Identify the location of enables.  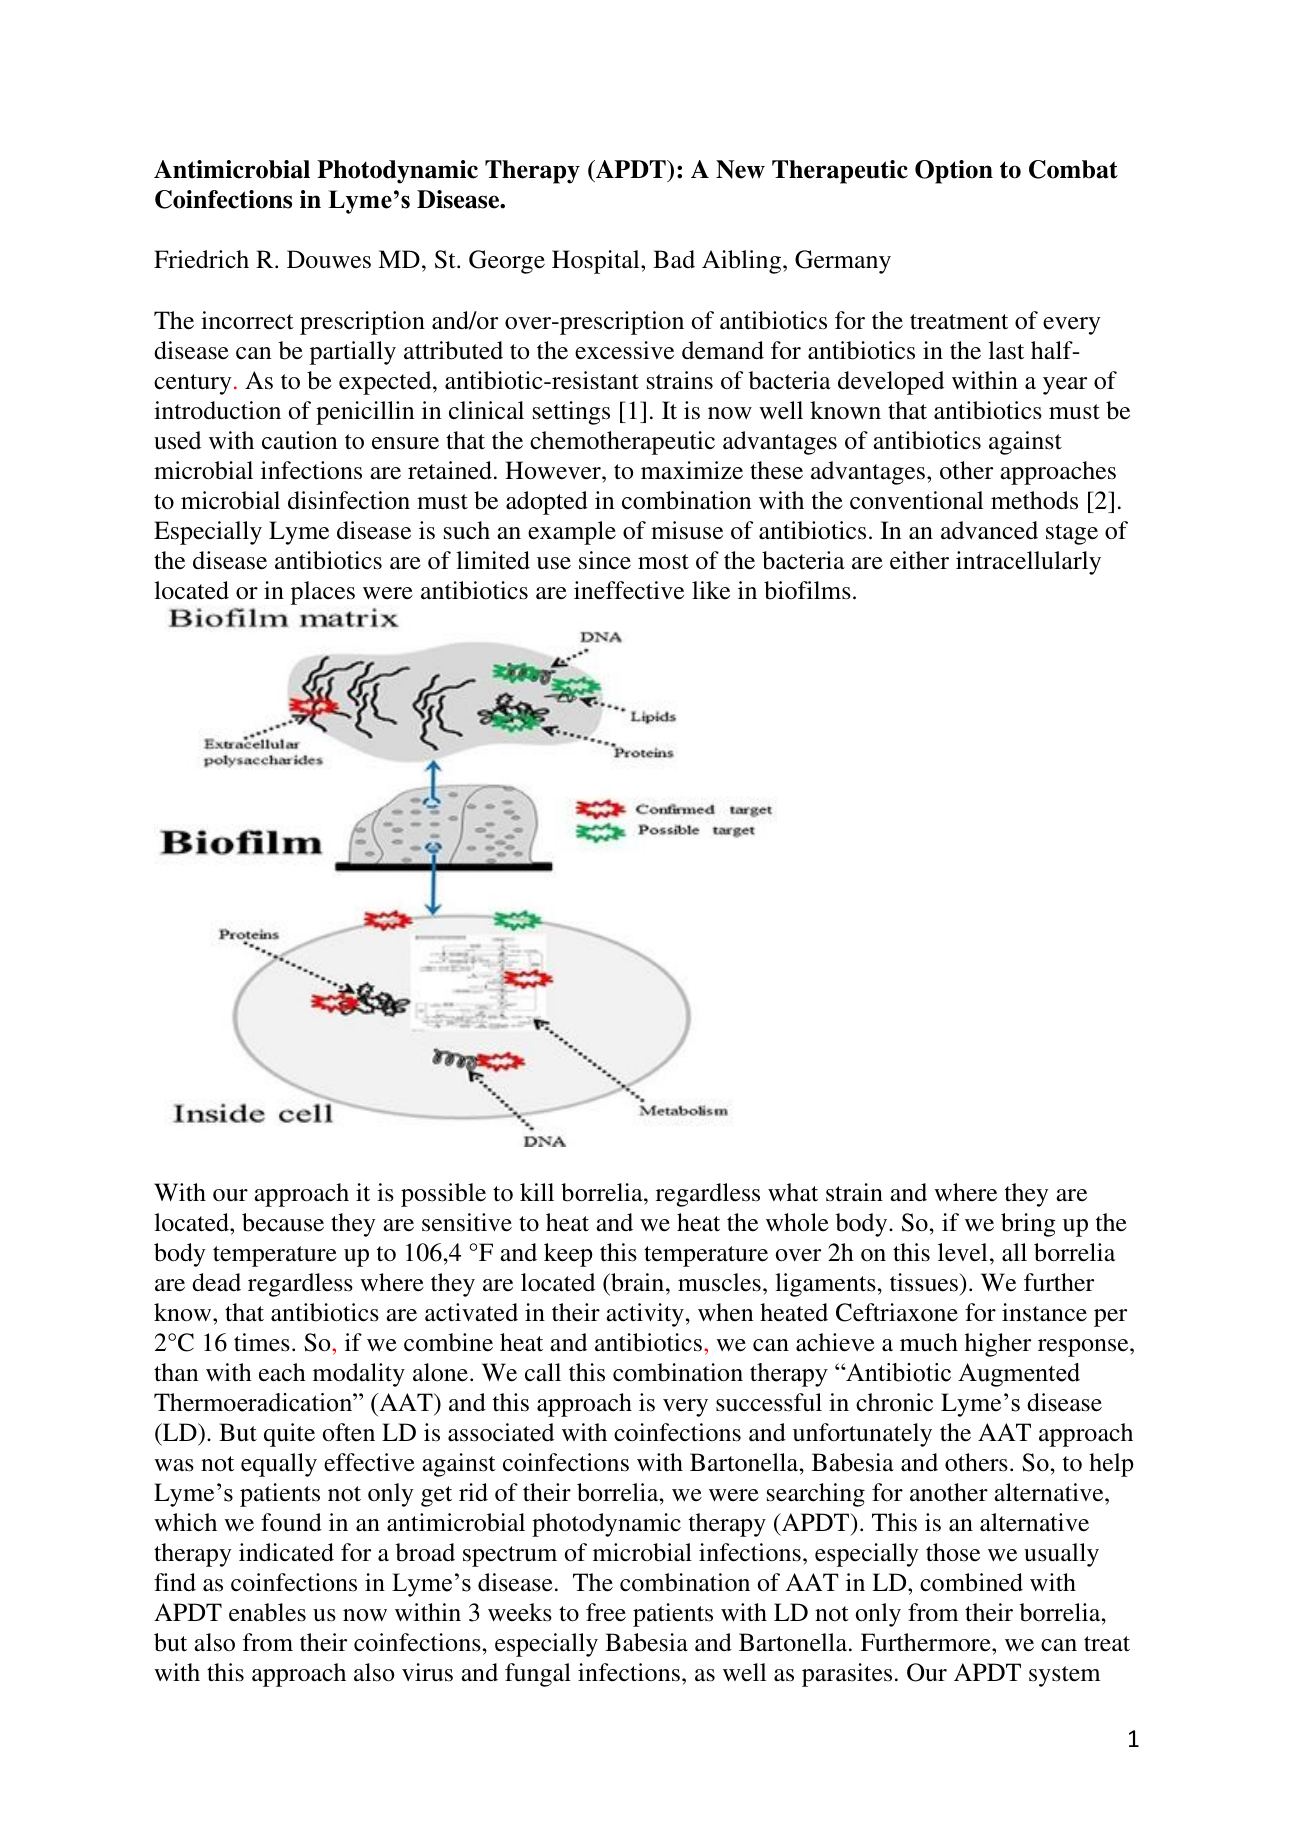
(267, 1612).
